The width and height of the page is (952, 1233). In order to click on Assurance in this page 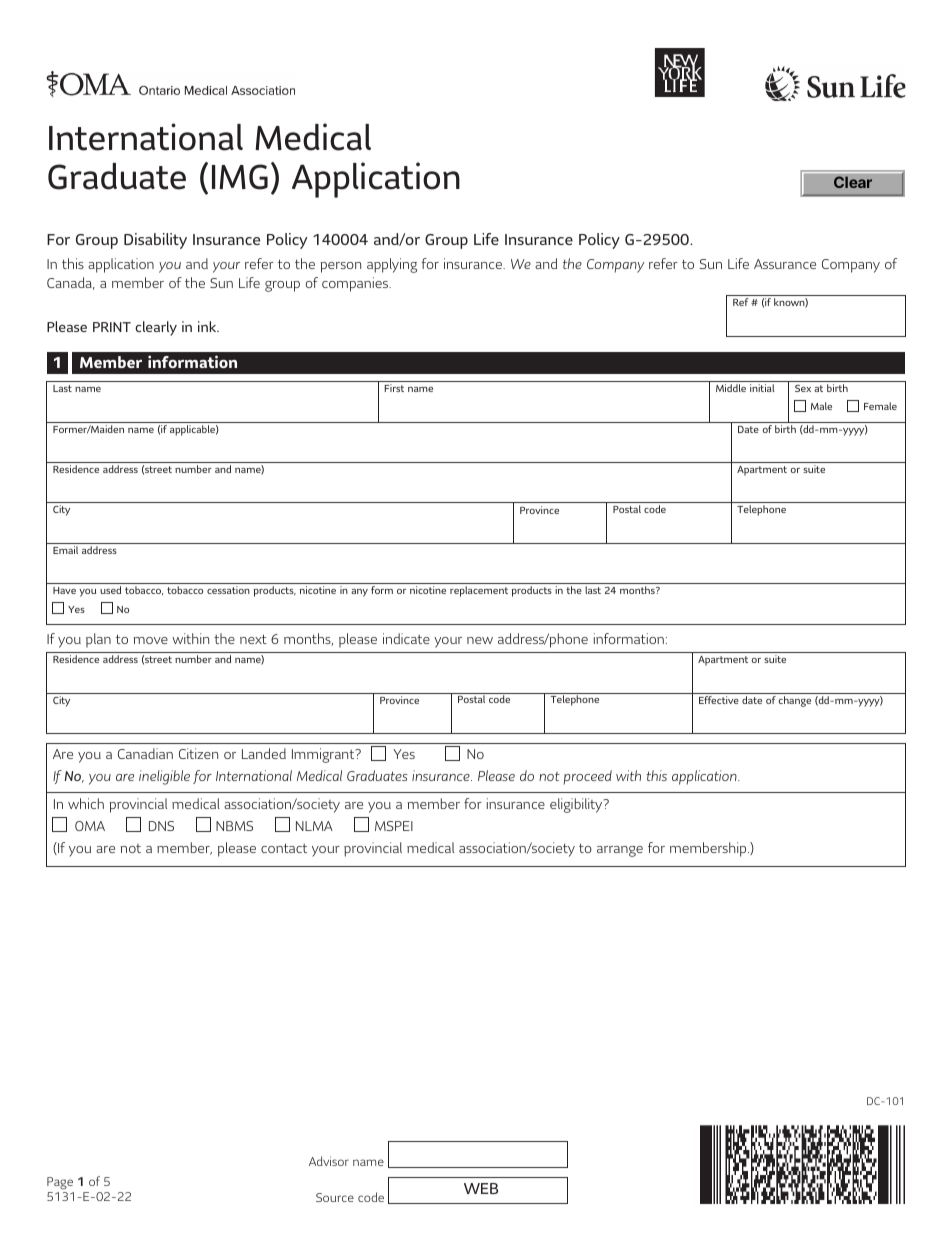, I will do `click(785, 264)`.
